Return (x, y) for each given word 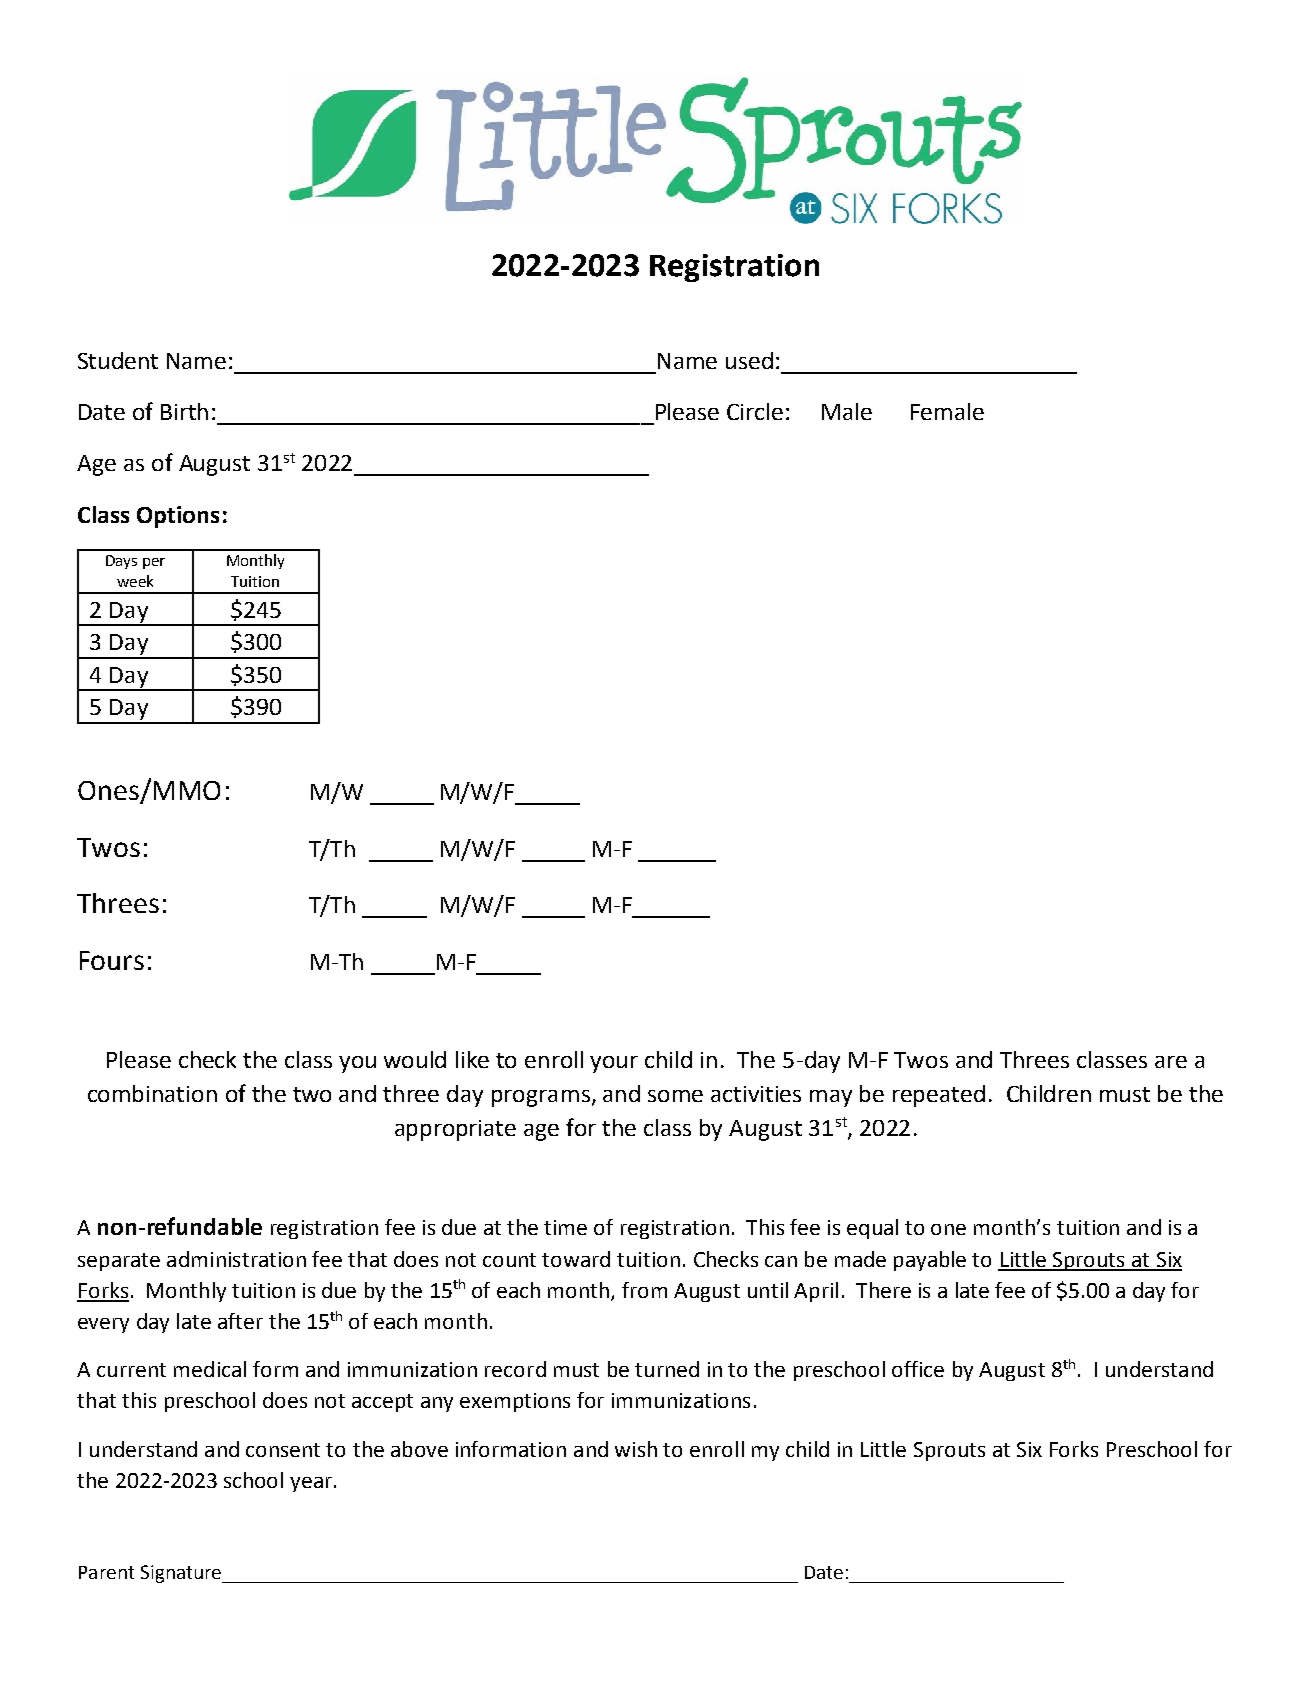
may (831, 1098)
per (154, 563)
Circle (755, 411)
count (509, 1260)
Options (178, 517)
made (860, 1259)
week (135, 581)
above (419, 1449)
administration (236, 1259)
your (614, 1064)
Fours (112, 960)
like (472, 1059)
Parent (106, 1572)
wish (636, 1449)
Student (118, 360)
